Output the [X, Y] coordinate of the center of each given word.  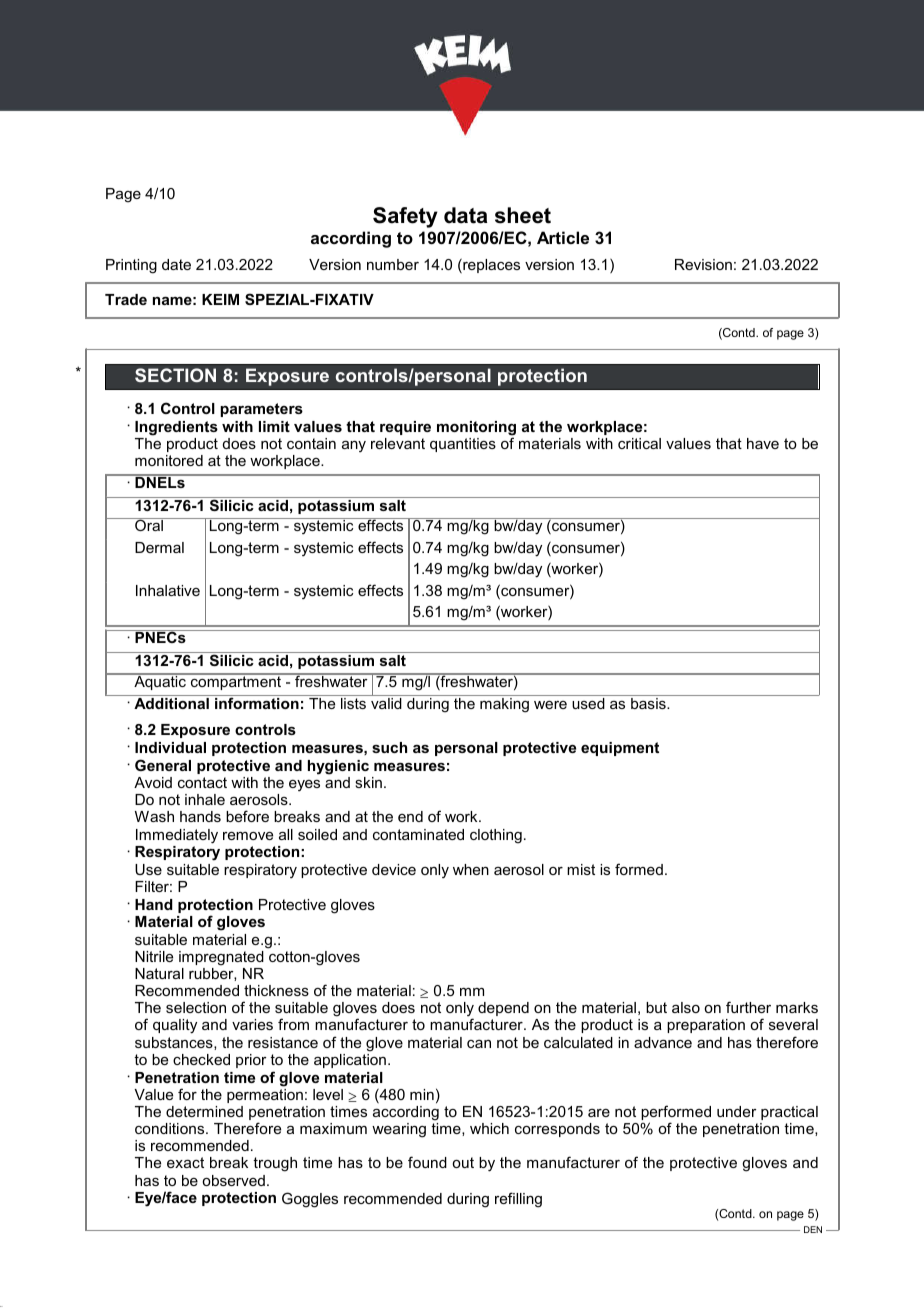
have [763, 443]
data [465, 215]
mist [581, 869]
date [176, 264]
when [471, 869]
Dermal [159, 547]
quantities [463, 445]
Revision [703, 264]
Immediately [177, 836]
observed [233, 1180]
